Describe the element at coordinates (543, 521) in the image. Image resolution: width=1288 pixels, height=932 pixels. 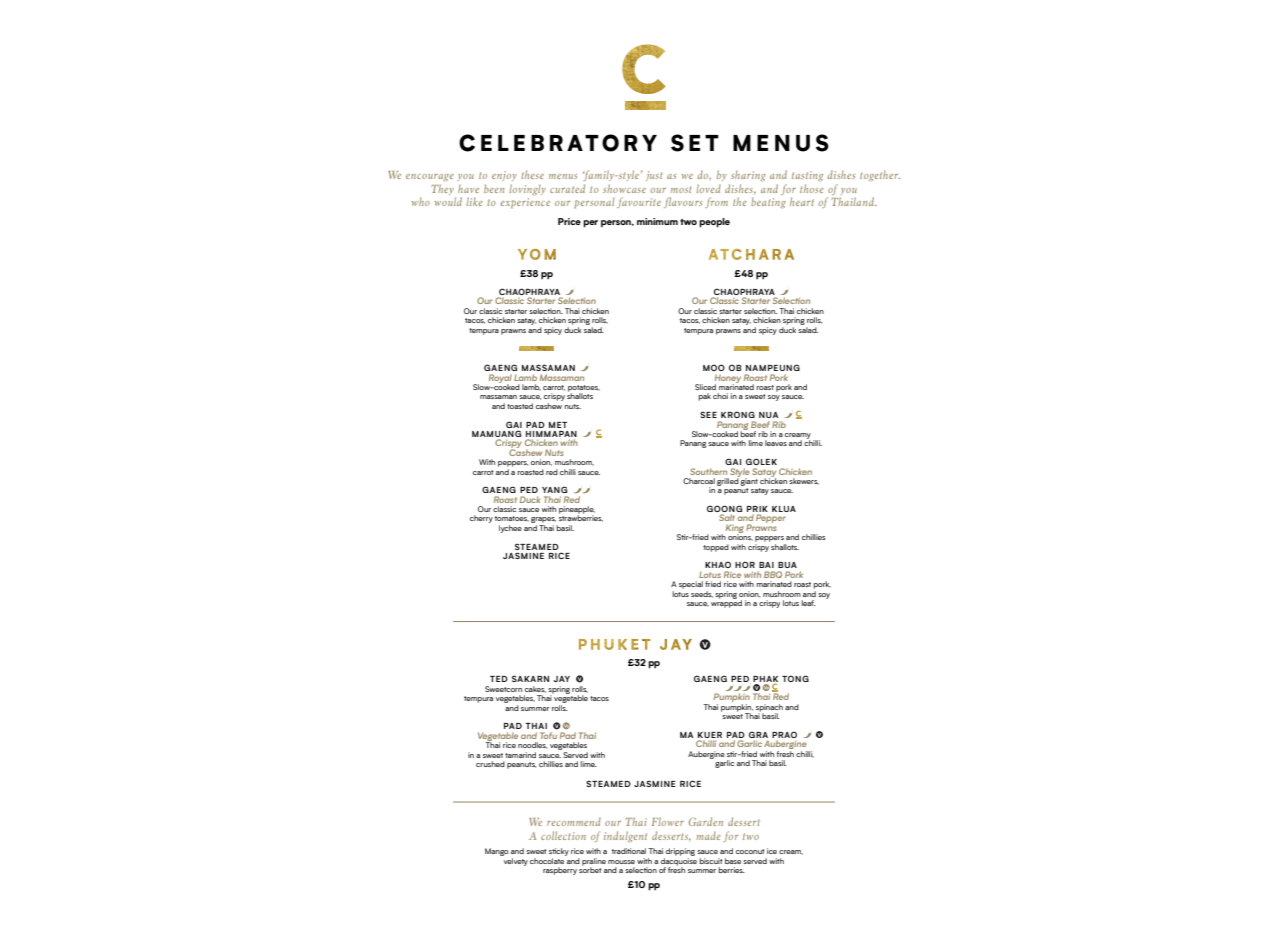
I see `grapes` at that location.
